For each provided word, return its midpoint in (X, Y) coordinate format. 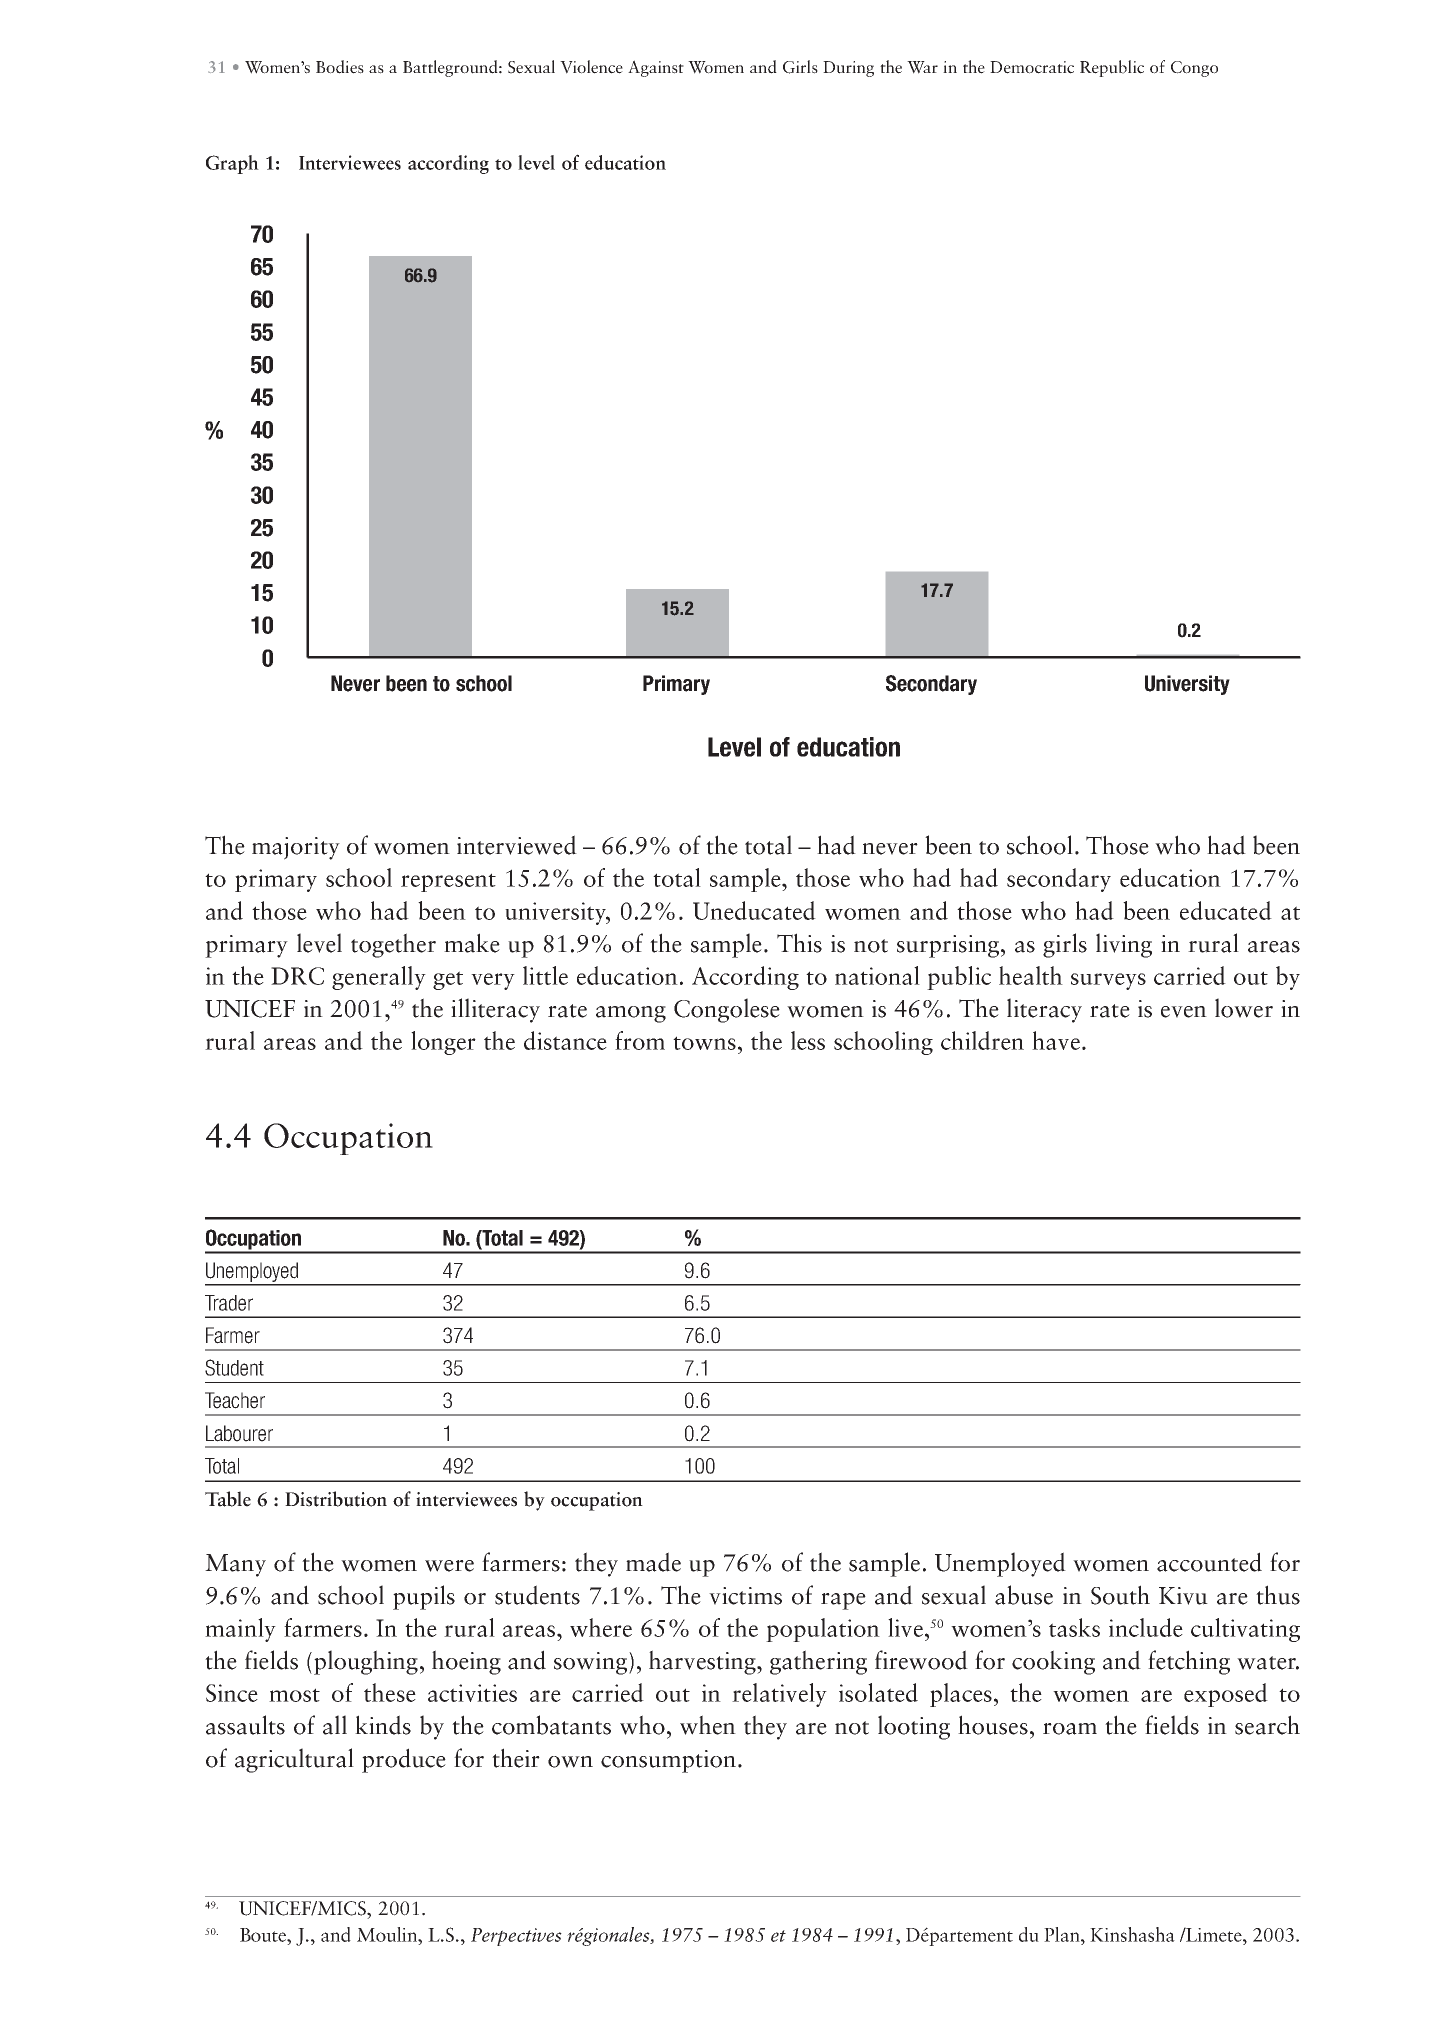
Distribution (336, 1499)
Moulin (388, 1934)
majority (296, 848)
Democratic (1032, 67)
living (1124, 945)
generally (379, 978)
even (1184, 1012)
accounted (1209, 1562)
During (848, 69)
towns (704, 1043)
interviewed (517, 845)
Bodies (340, 67)
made (653, 1562)
